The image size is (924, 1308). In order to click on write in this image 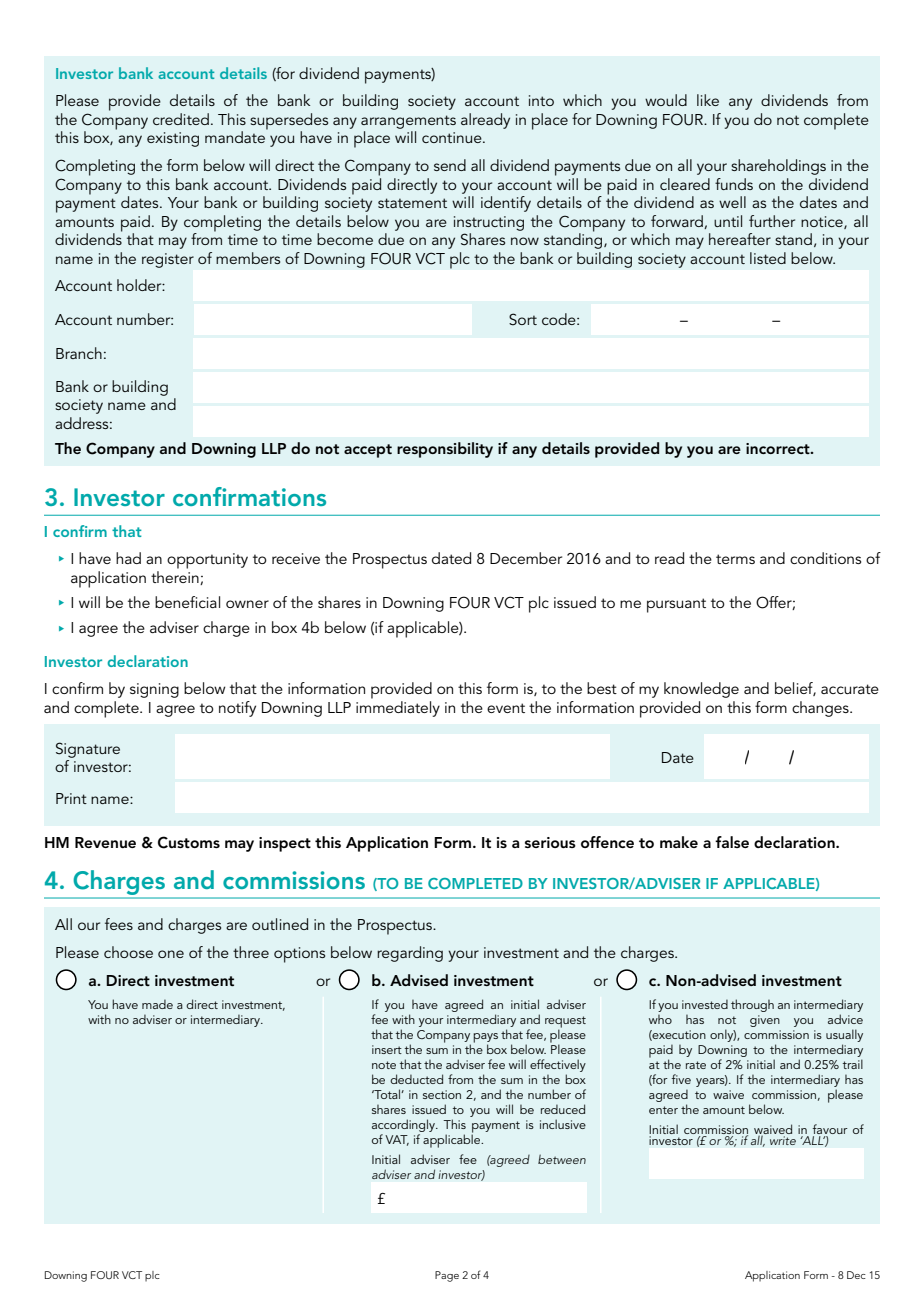, I will do `click(783, 1140)`.
